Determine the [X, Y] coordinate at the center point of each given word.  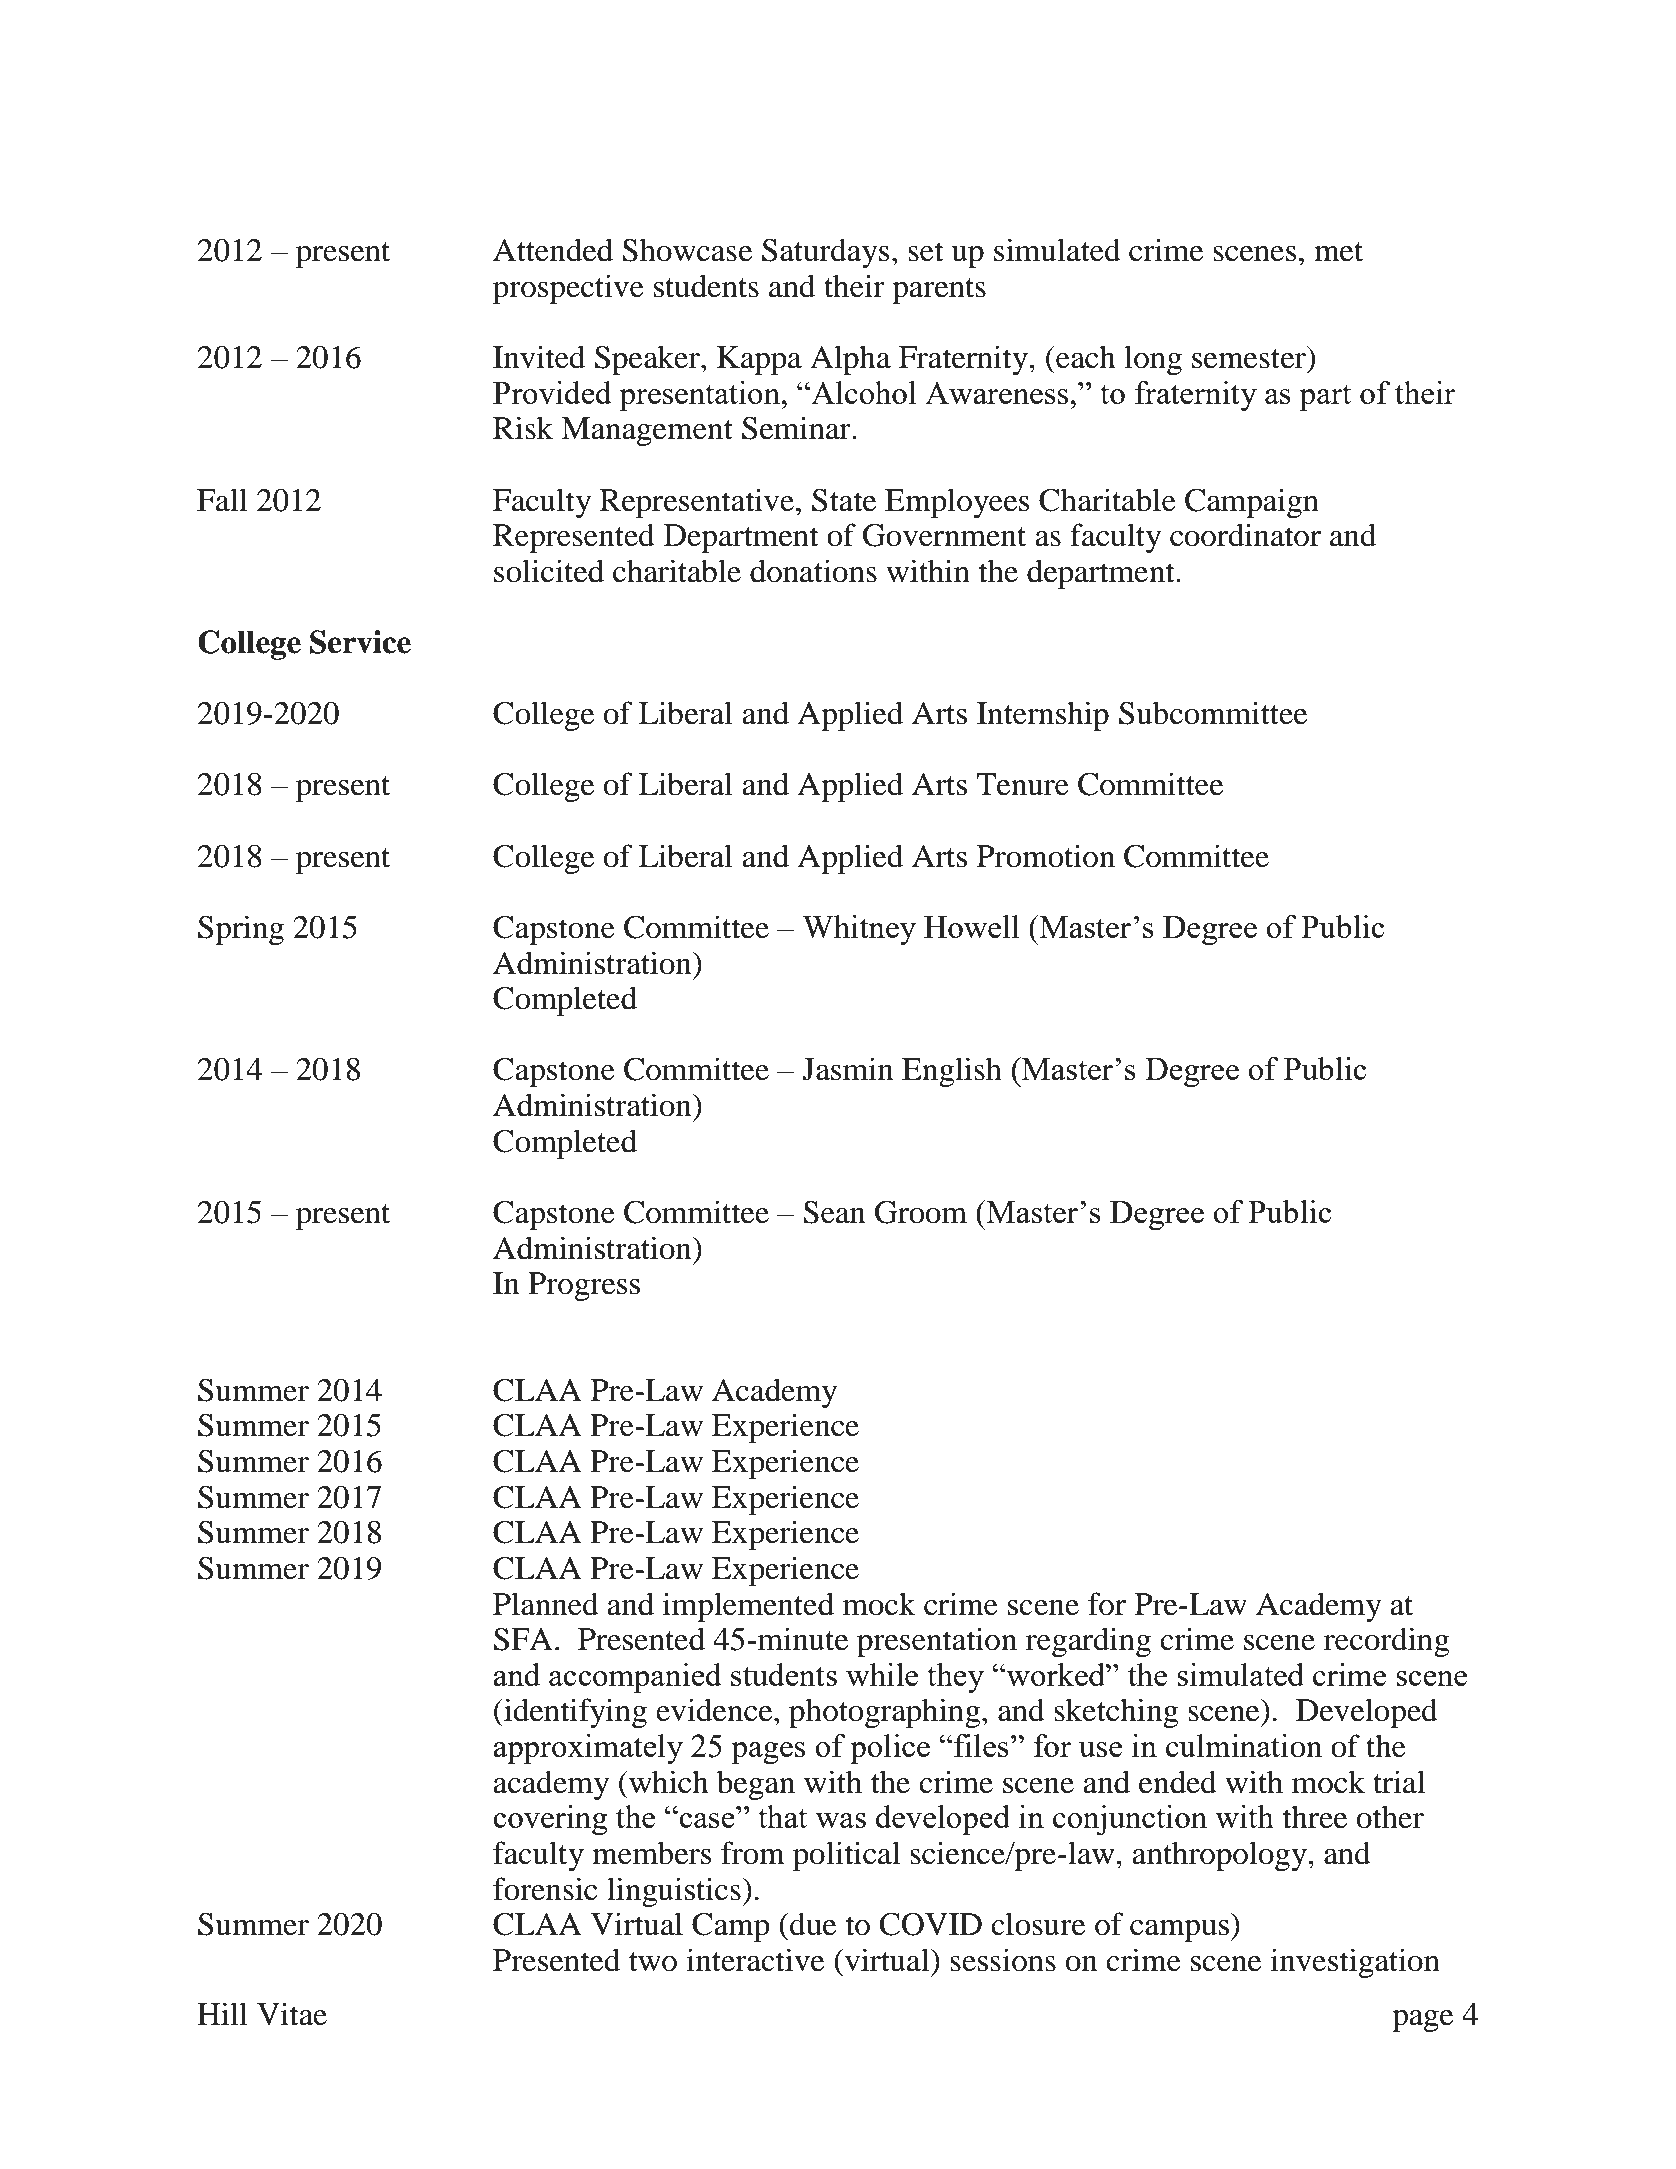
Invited [539, 357]
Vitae [292, 2014]
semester [1249, 359]
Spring [241, 930]
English [952, 1072]
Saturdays [825, 253]
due [812, 1924]
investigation [1355, 1963]
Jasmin [847, 1069]
